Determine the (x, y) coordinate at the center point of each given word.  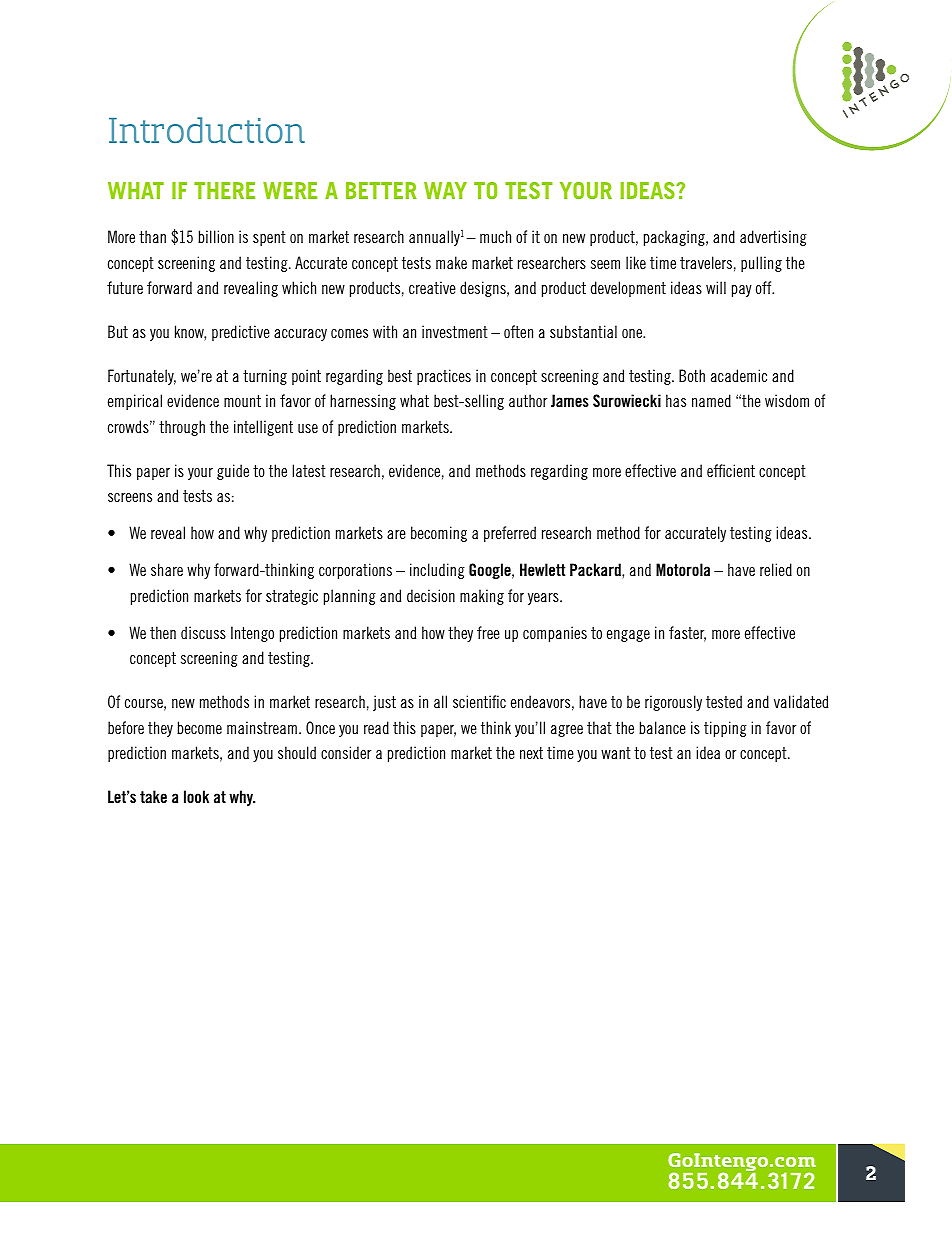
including (437, 571)
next (531, 753)
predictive (241, 333)
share (167, 569)
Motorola (683, 569)
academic (739, 375)
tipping (725, 729)
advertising (773, 238)
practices (444, 377)
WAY (445, 190)
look (196, 796)
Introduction (207, 130)
